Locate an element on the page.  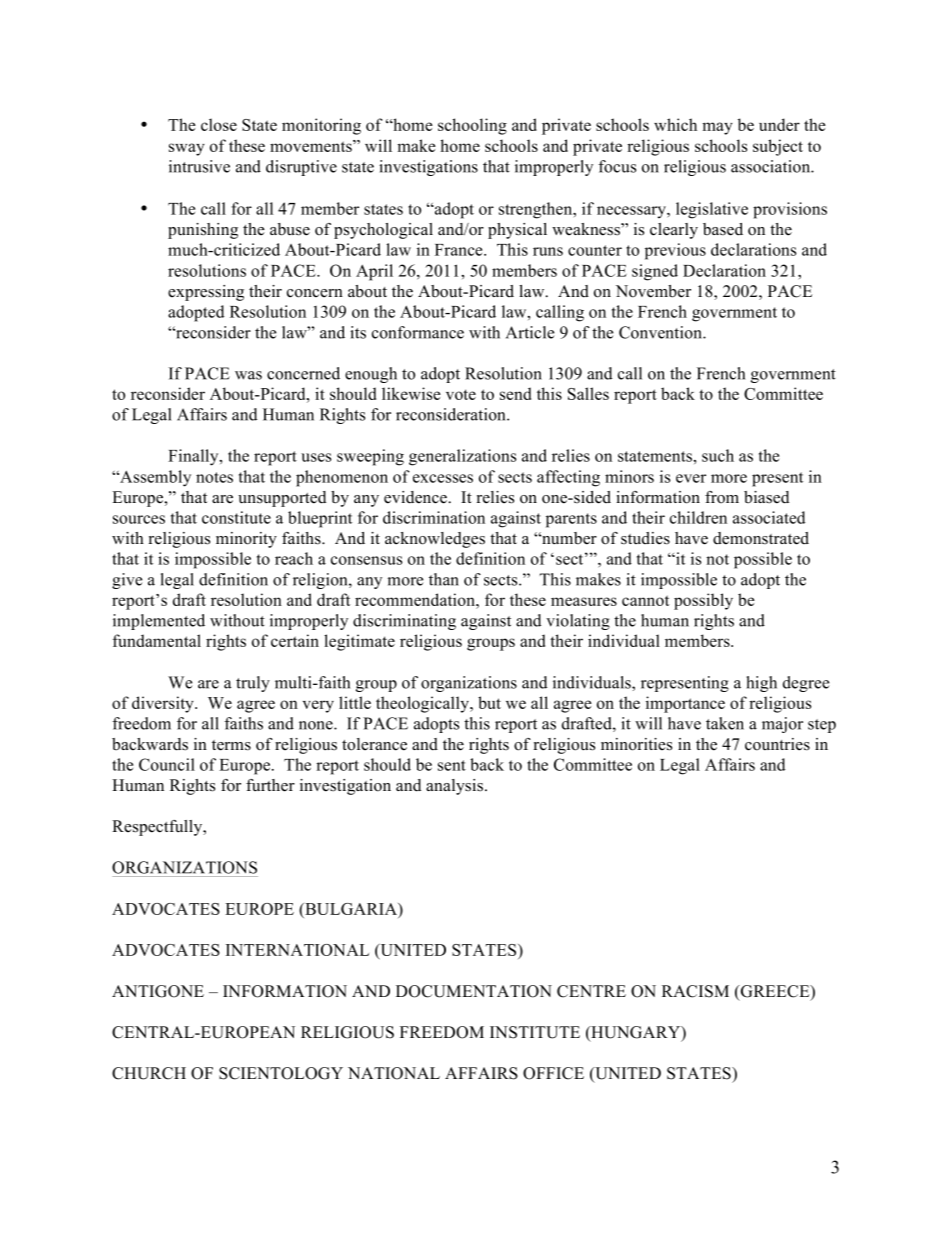
schooling is located at coordinates (472, 126).
